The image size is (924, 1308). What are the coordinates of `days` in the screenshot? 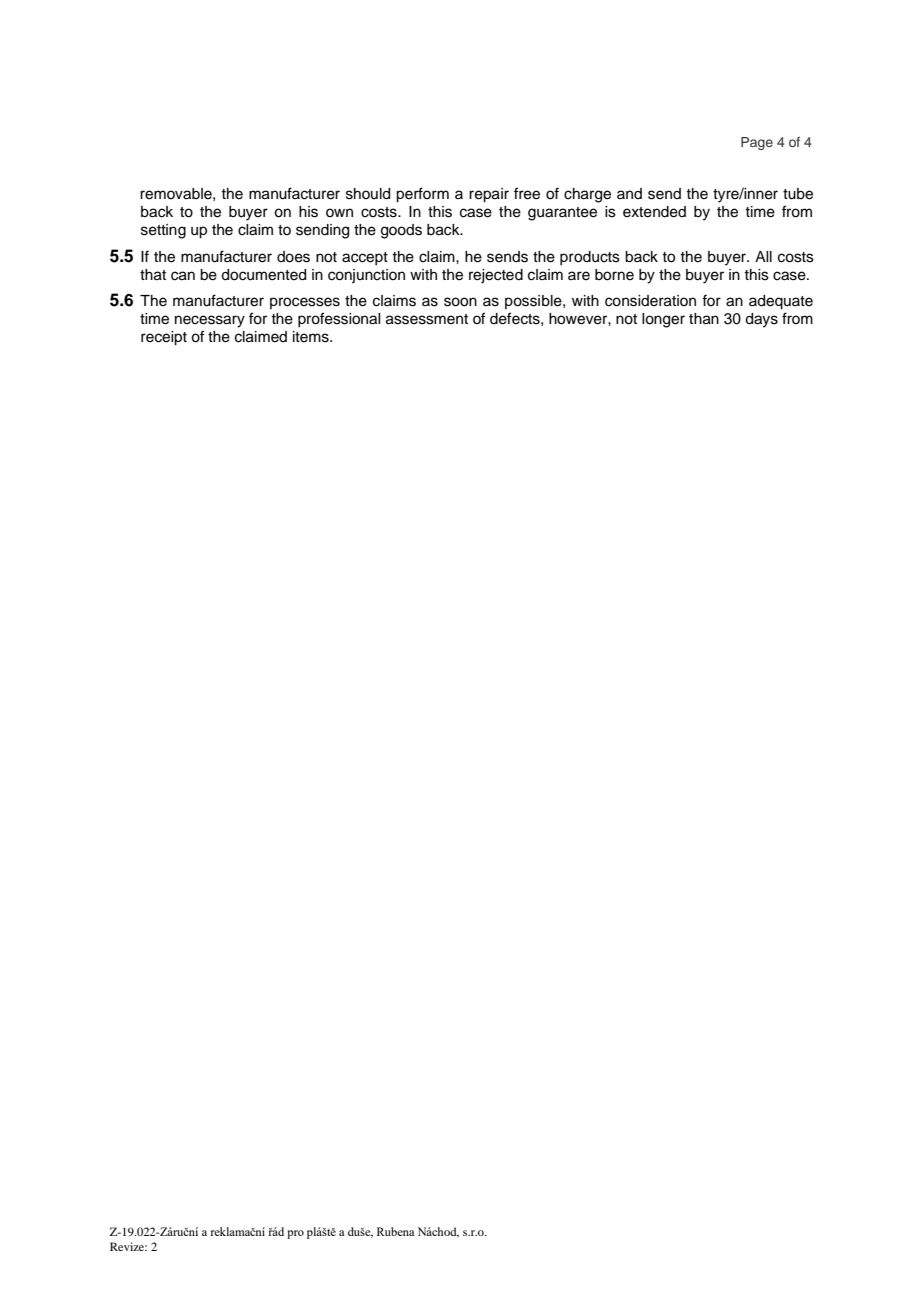 It's located at (761, 320).
